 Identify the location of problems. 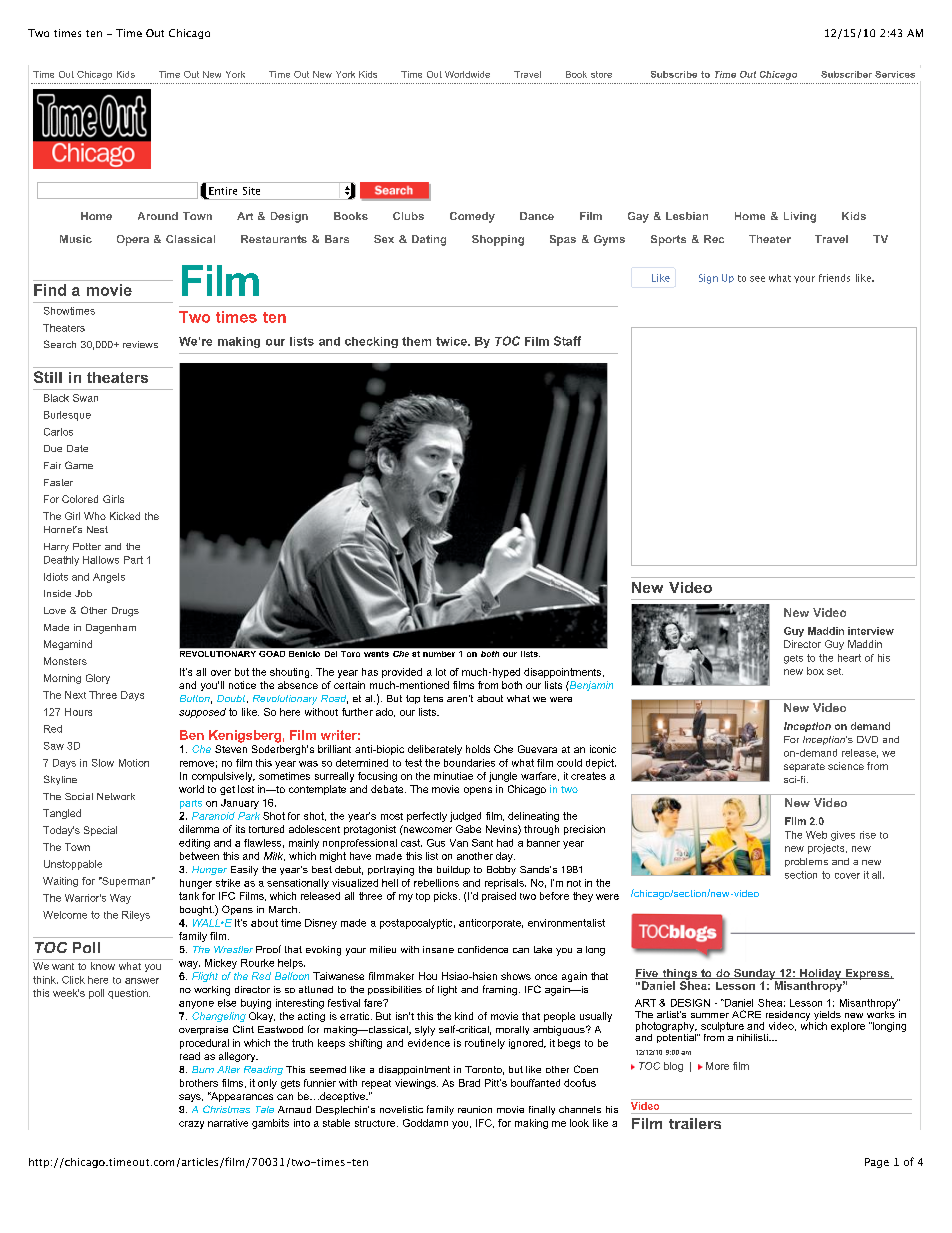
(806, 862).
